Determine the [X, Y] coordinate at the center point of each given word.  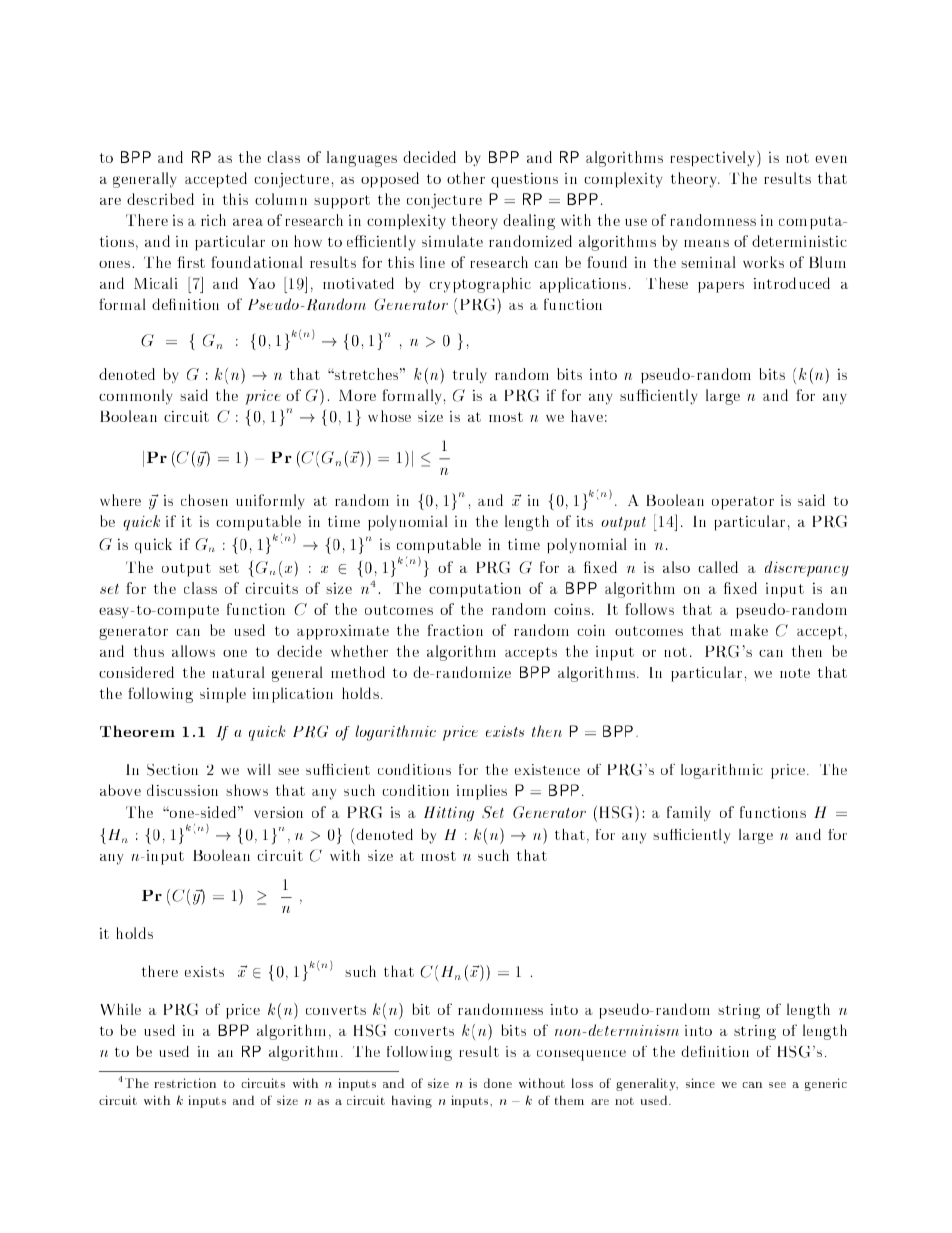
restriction [185, 1083]
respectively [714, 159]
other [466, 178]
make [749, 630]
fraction [455, 630]
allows [193, 651]
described [160, 199]
